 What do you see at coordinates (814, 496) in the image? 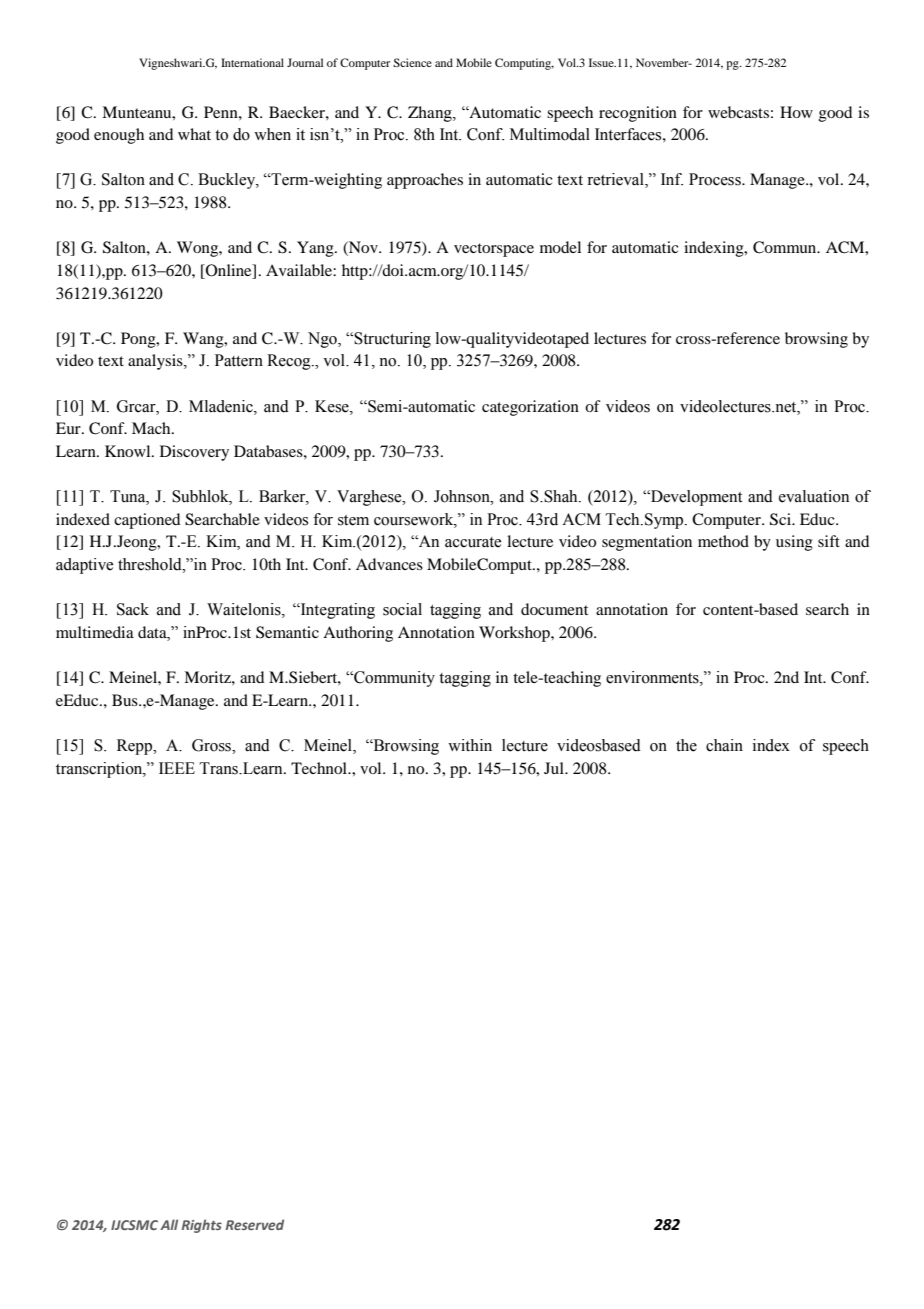
I see `evaluation` at bounding box center [814, 496].
